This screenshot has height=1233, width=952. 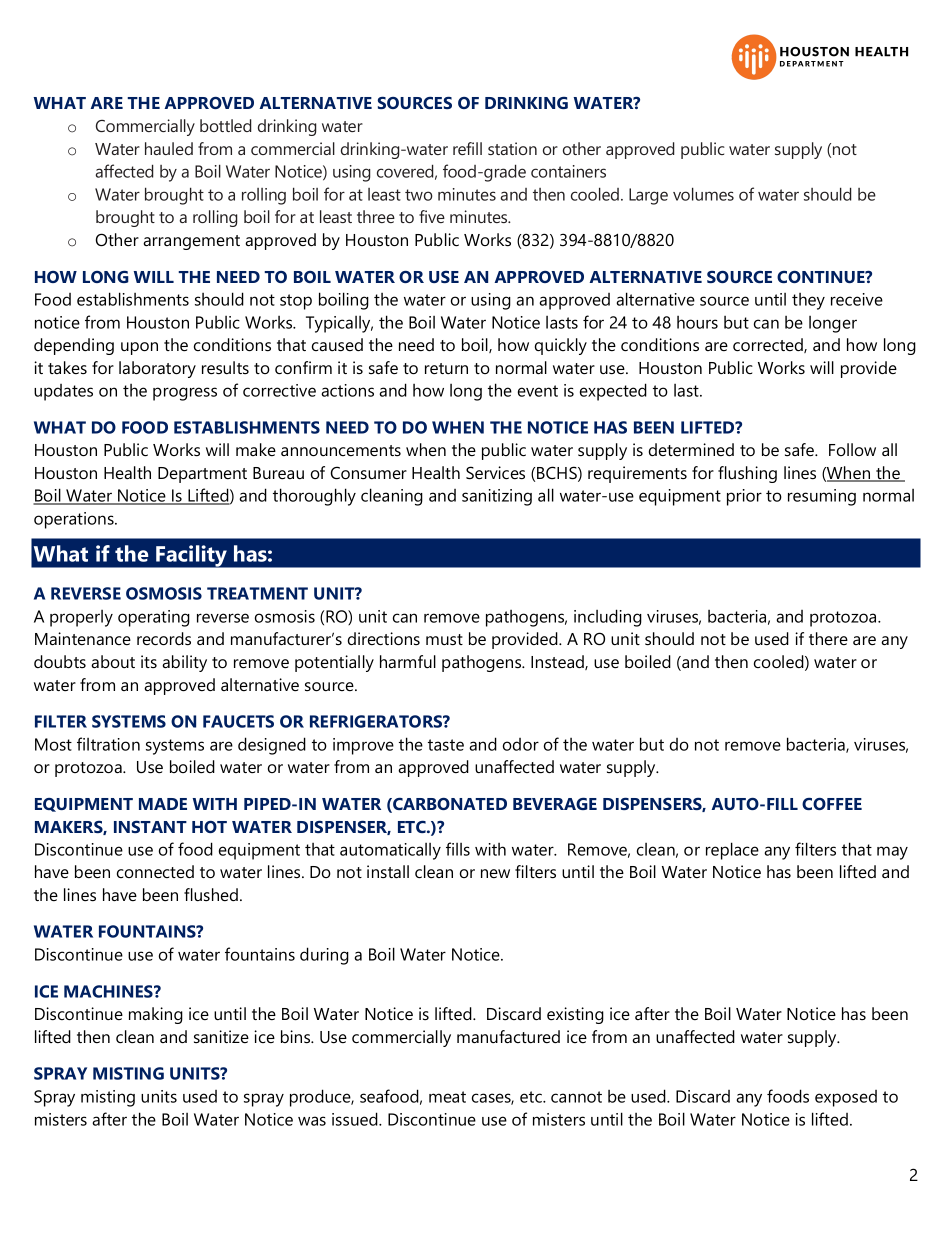 I want to click on sanitize, so click(x=221, y=1036).
